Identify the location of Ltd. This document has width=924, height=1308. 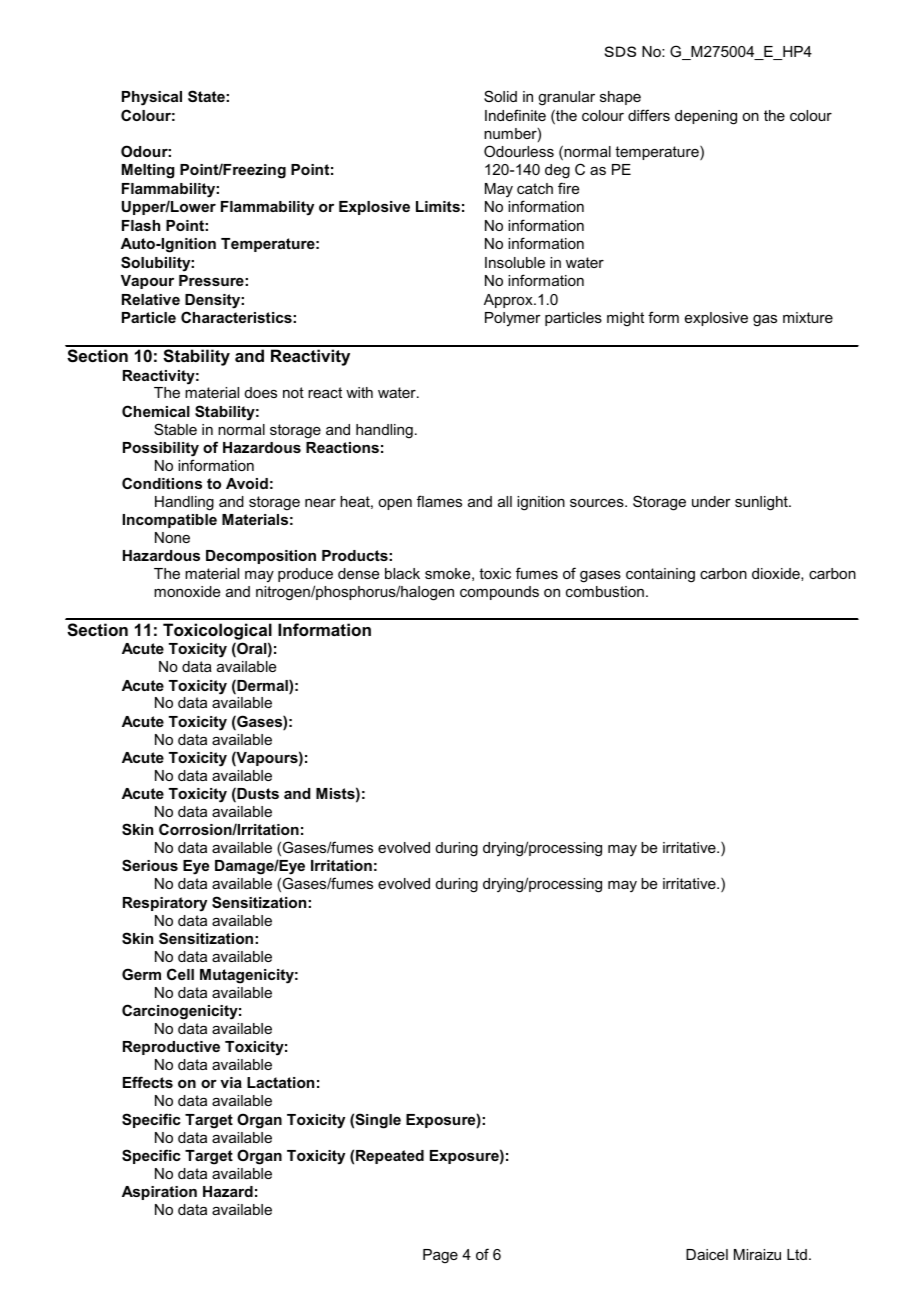
(797, 1254).
